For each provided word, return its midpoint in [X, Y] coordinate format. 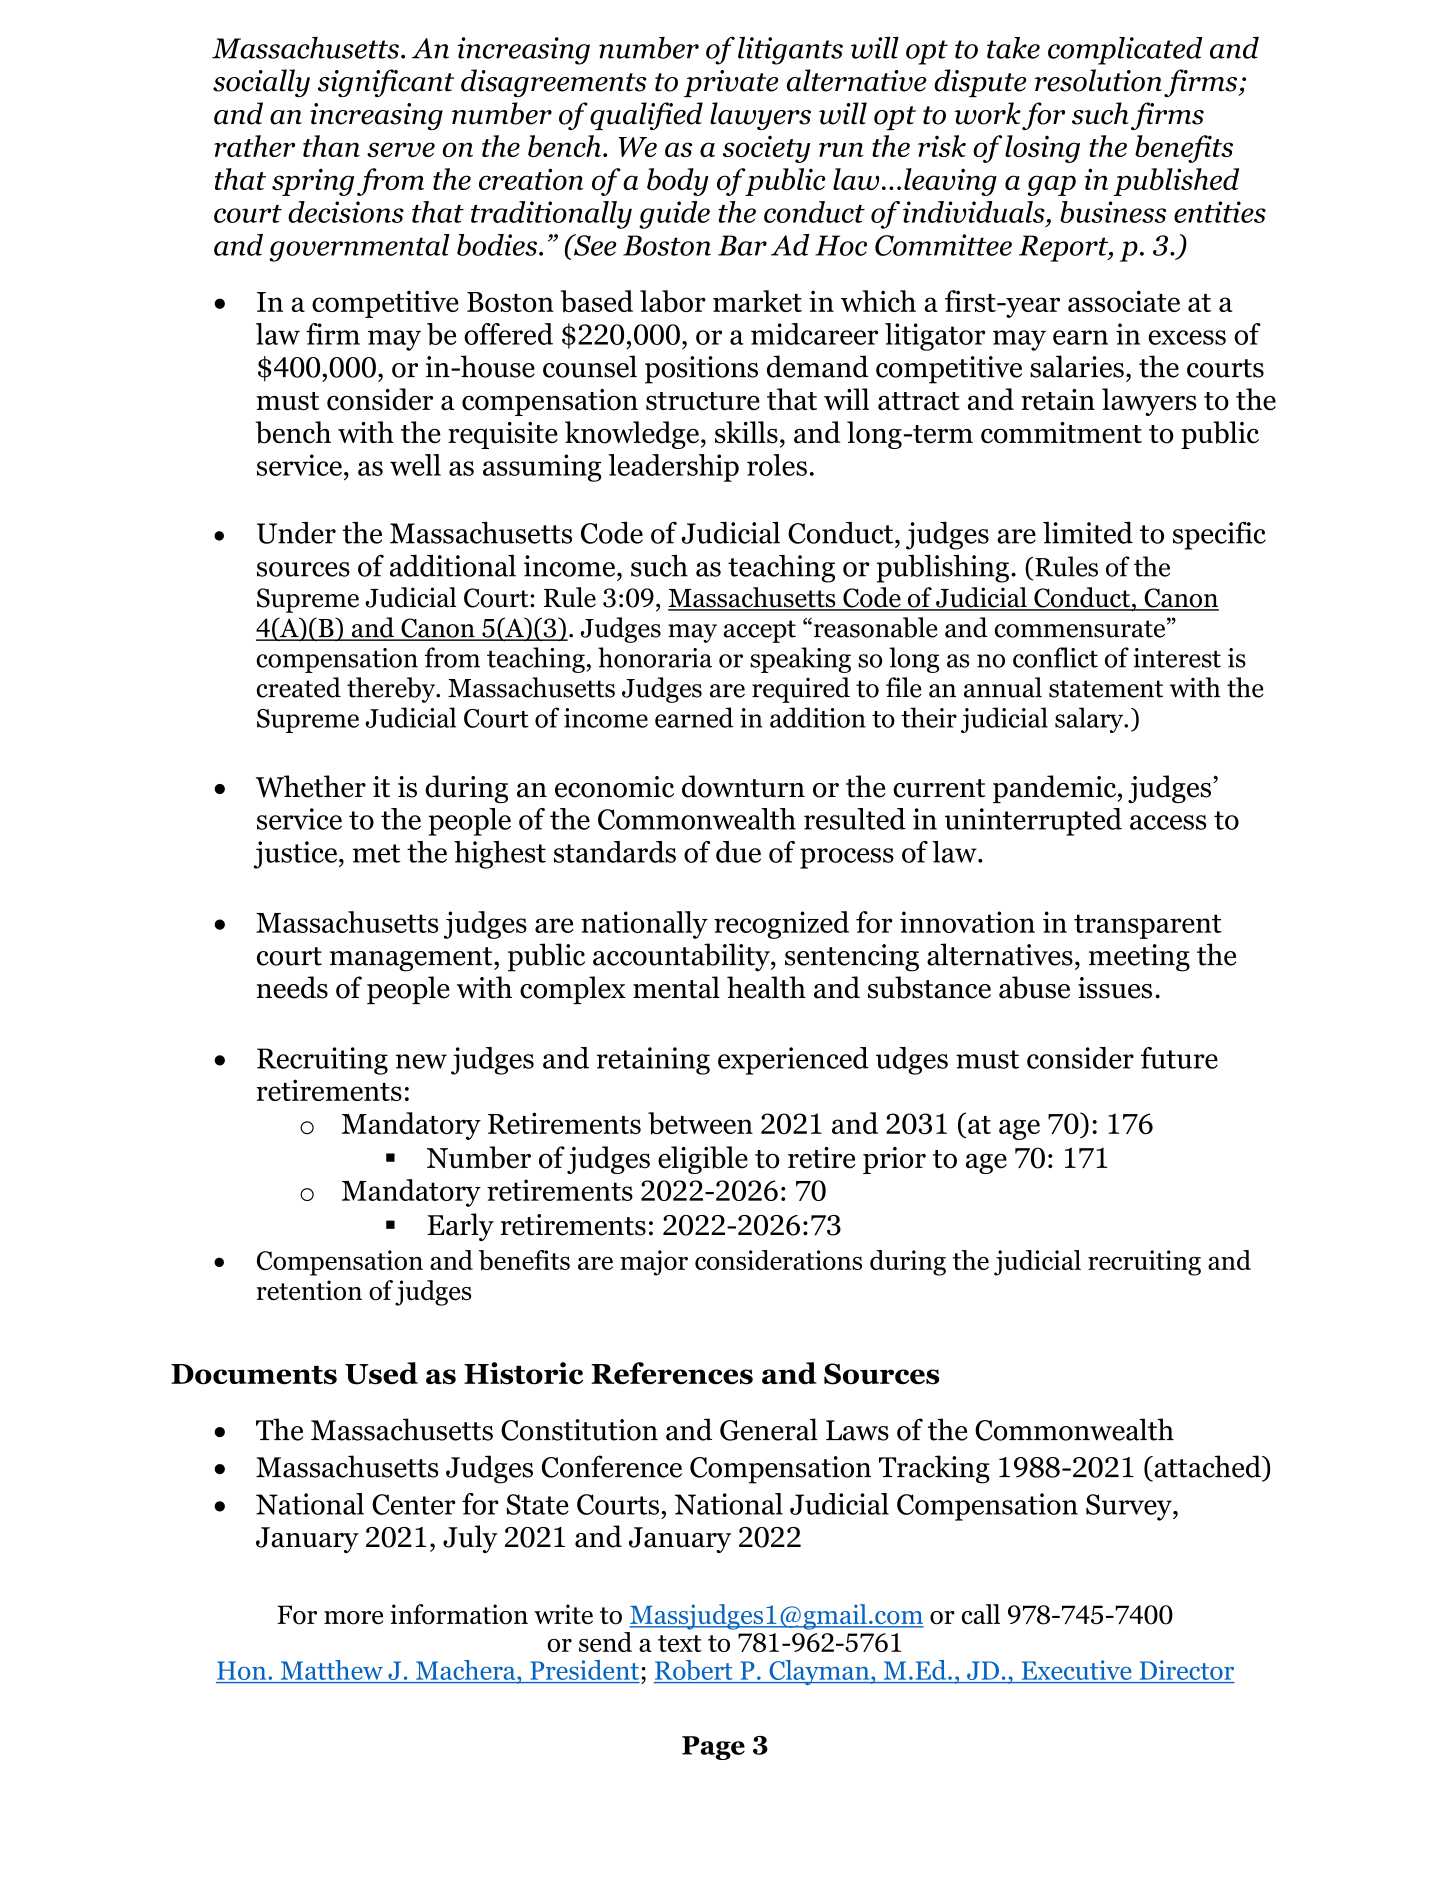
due [738, 852]
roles [777, 465]
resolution [1098, 80]
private [731, 83]
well [415, 465]
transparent [1148, 926]
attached [1207, 1466]
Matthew [332, 1670]
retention [309, 1290]
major [654, 1263]
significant [386, 83]
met [376, 853]
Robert [694, 1671]
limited [1088, 532]
